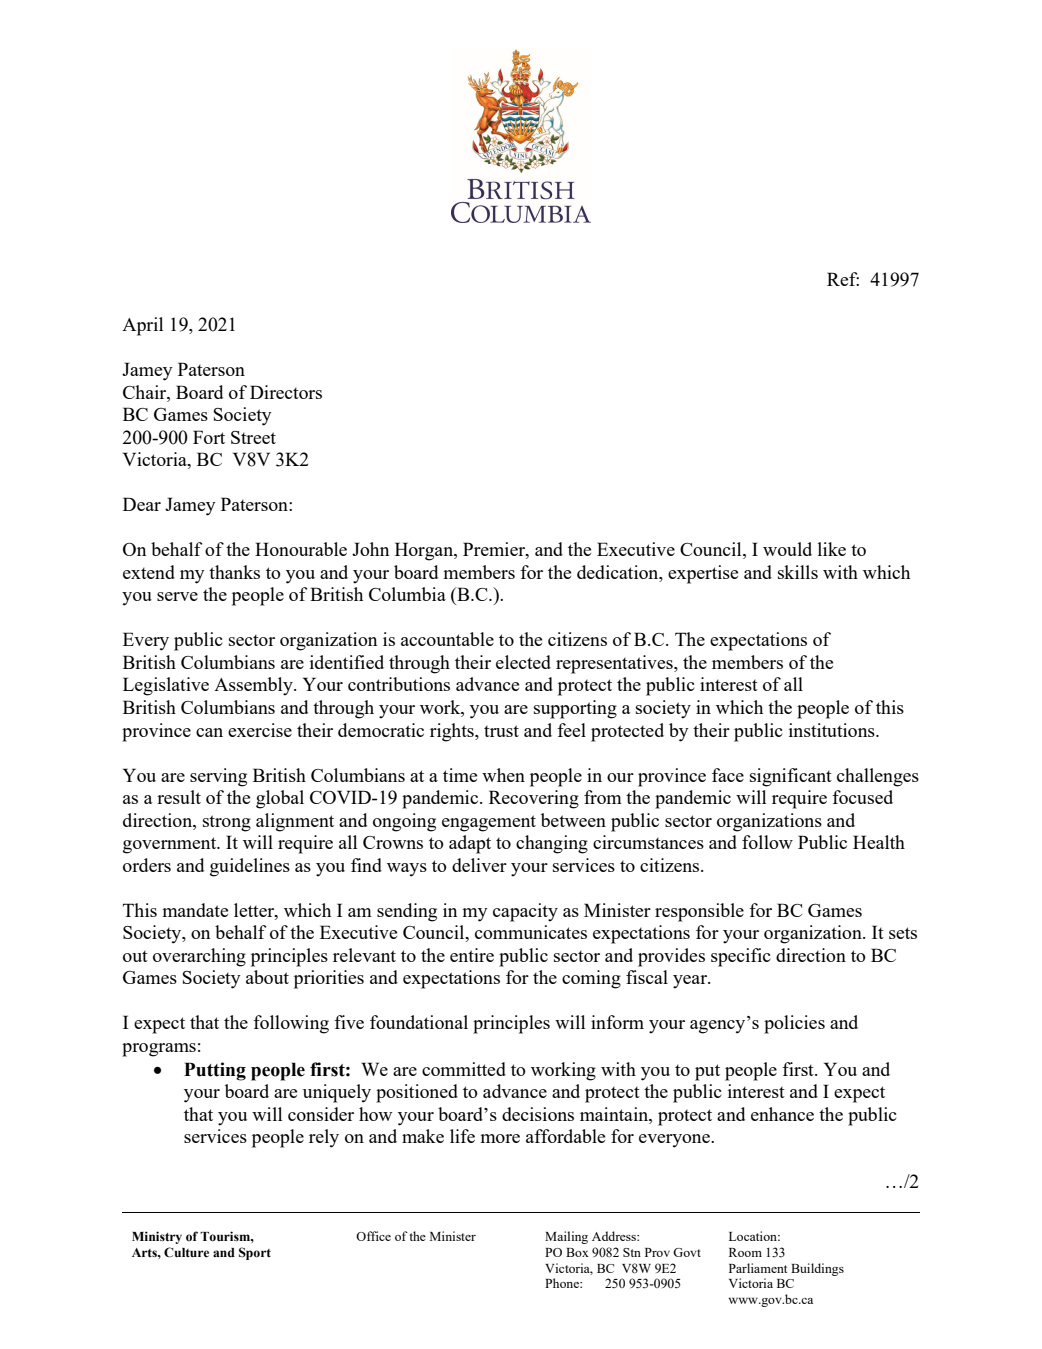 The height and width of the screenshot is (1349, 1042). What do you see at coordinates (464, 1069) in the screenshot?
I see `committed` at bounding box center [464, 1069].
